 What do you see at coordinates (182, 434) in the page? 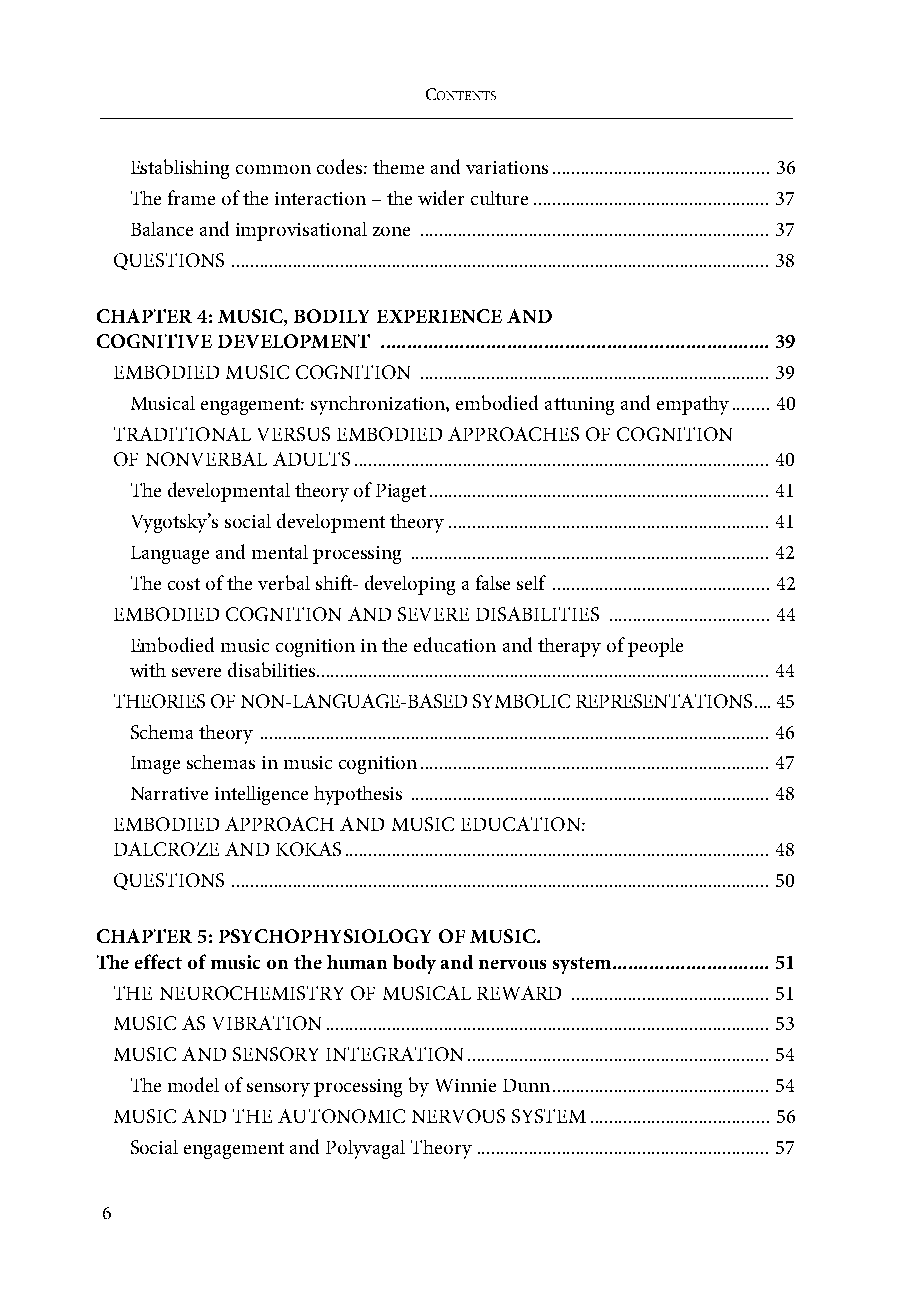
I see `TRADITIONAL` at bounding box center [182, 434].
